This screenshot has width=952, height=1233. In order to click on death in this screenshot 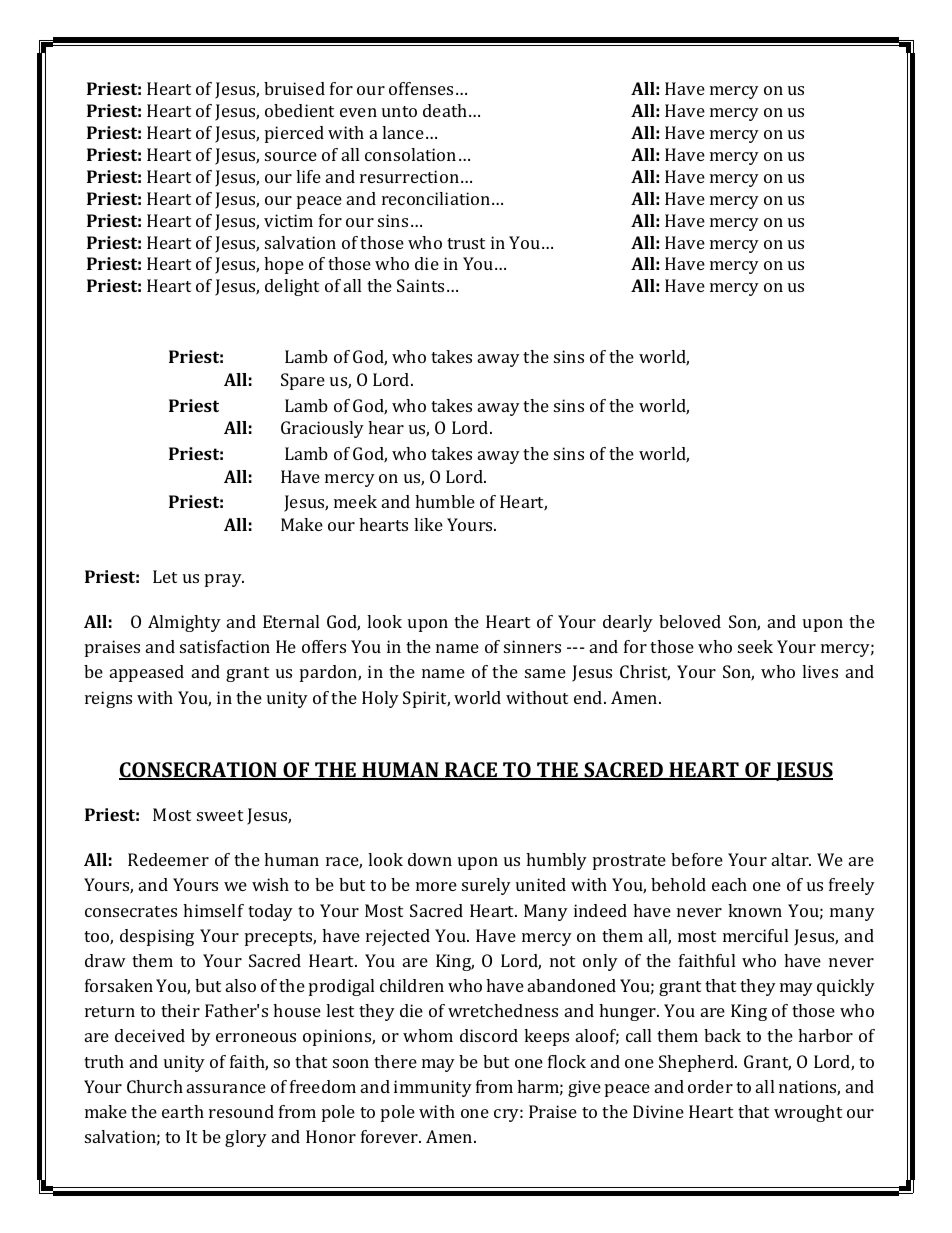, I will do `click(446, 110)`.
